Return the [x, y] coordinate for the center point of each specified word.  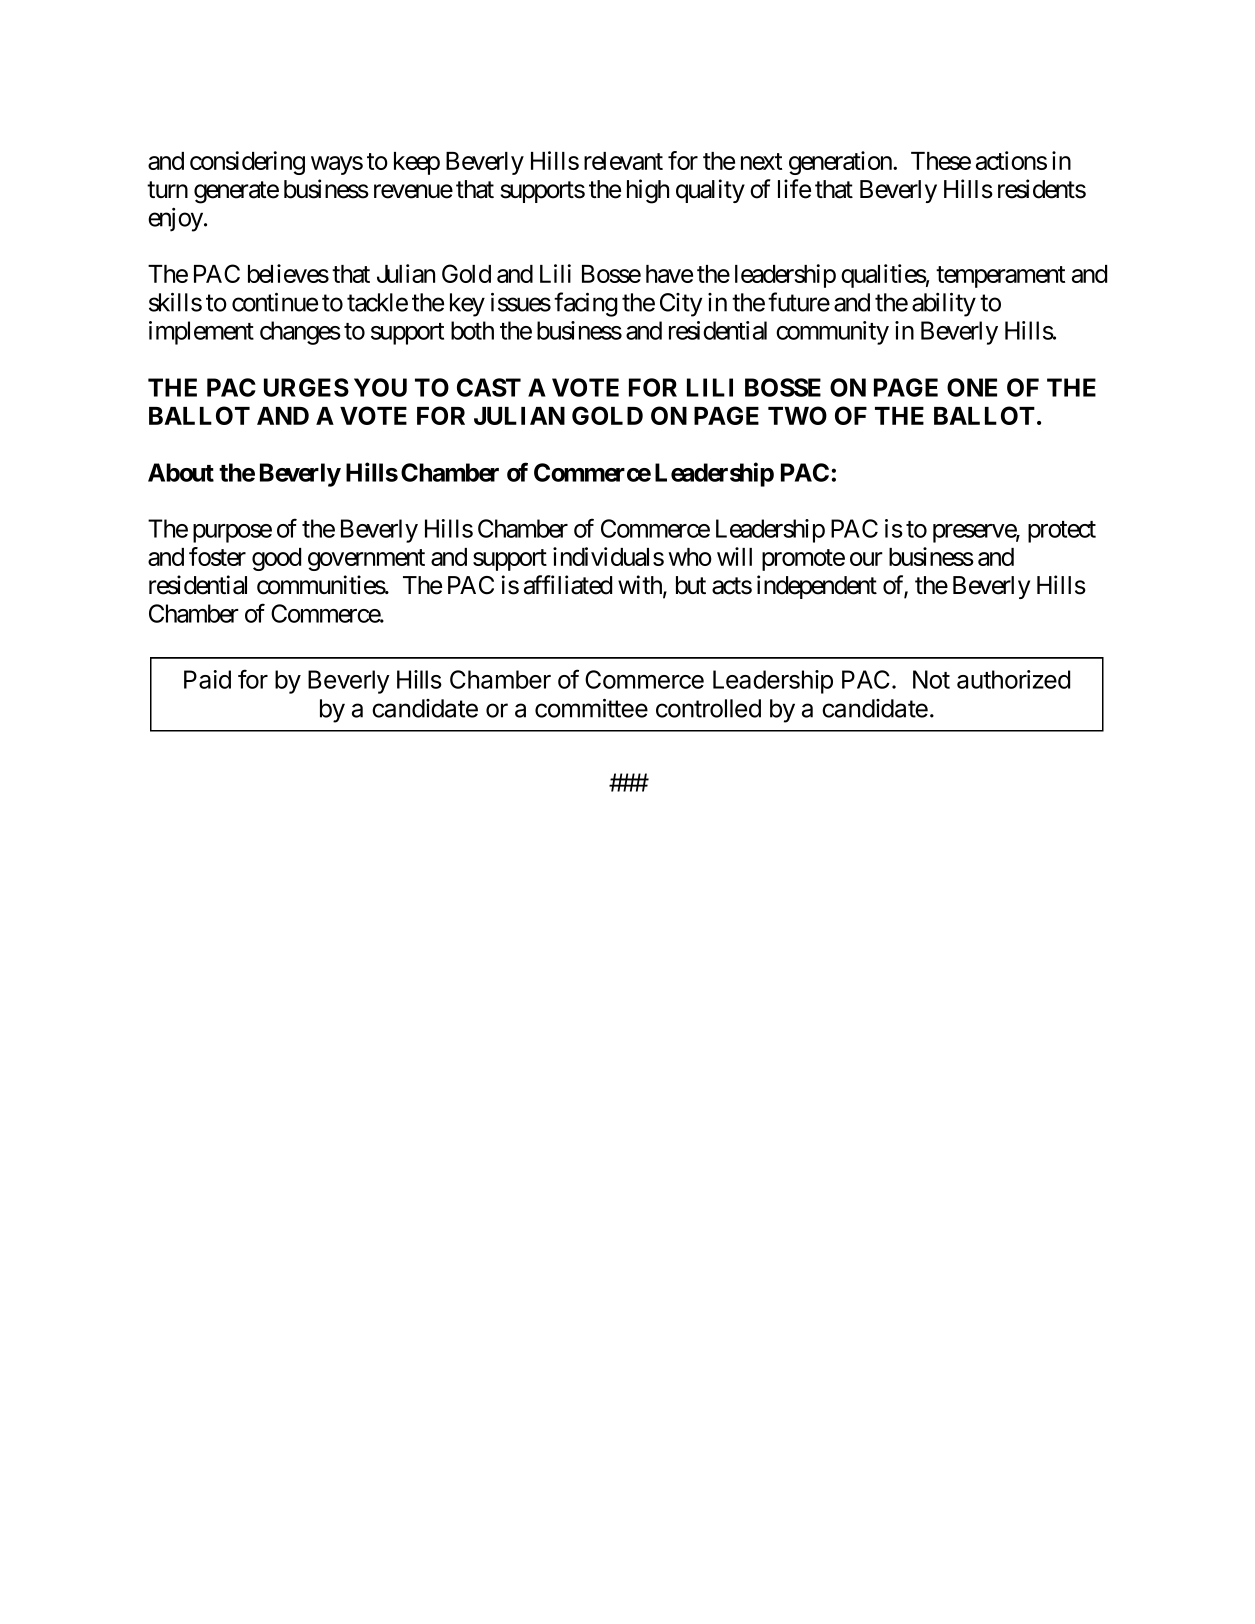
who [690, 557]
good [276, 559]
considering [247, 163]
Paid [207, 679]
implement [201, 333]
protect [1062, 532]
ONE [972, 387]
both [472, 330]
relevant [623, 161]
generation [841, 163]
